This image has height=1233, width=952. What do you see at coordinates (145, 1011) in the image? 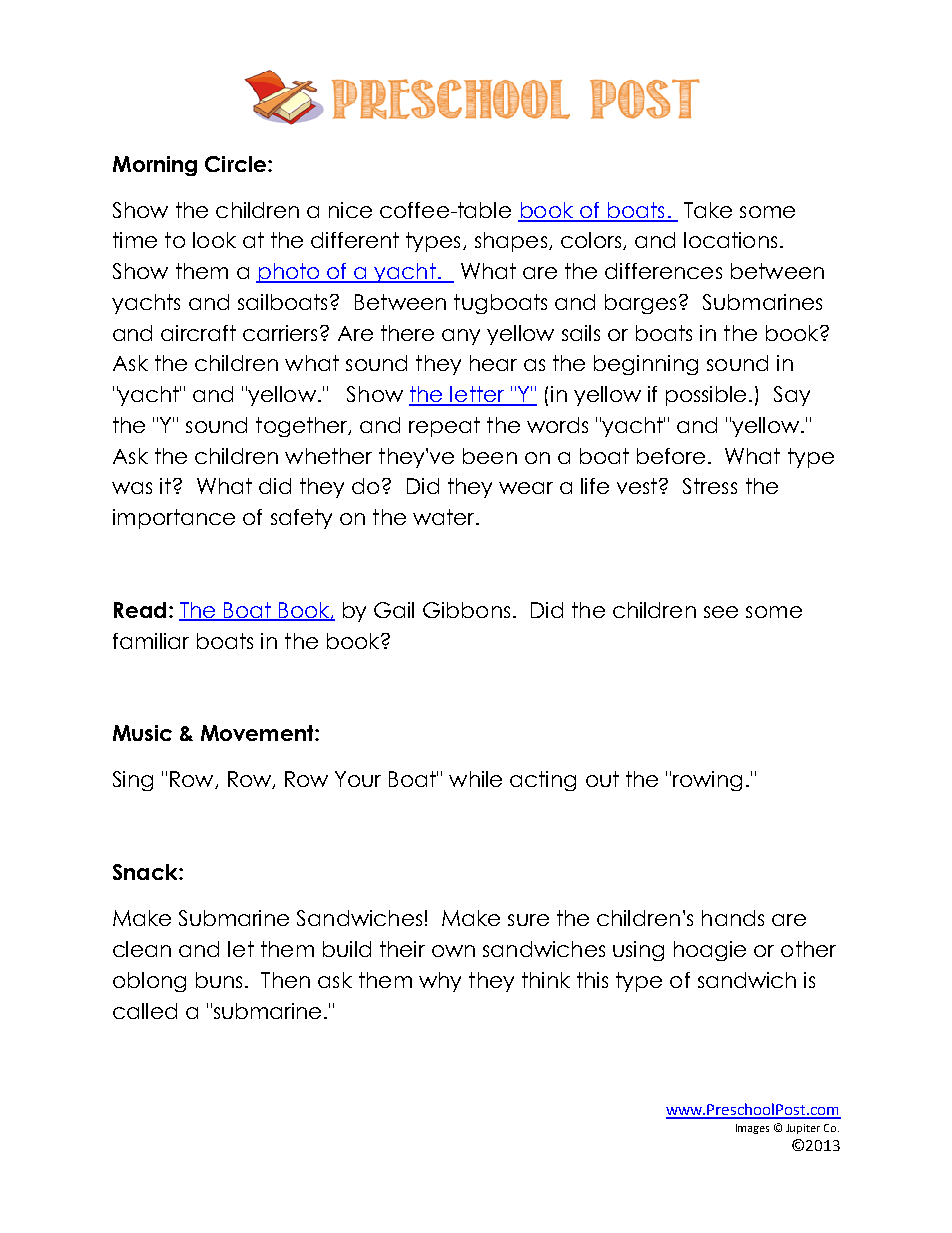
I see `called` at bounding box center [145, 1011].
